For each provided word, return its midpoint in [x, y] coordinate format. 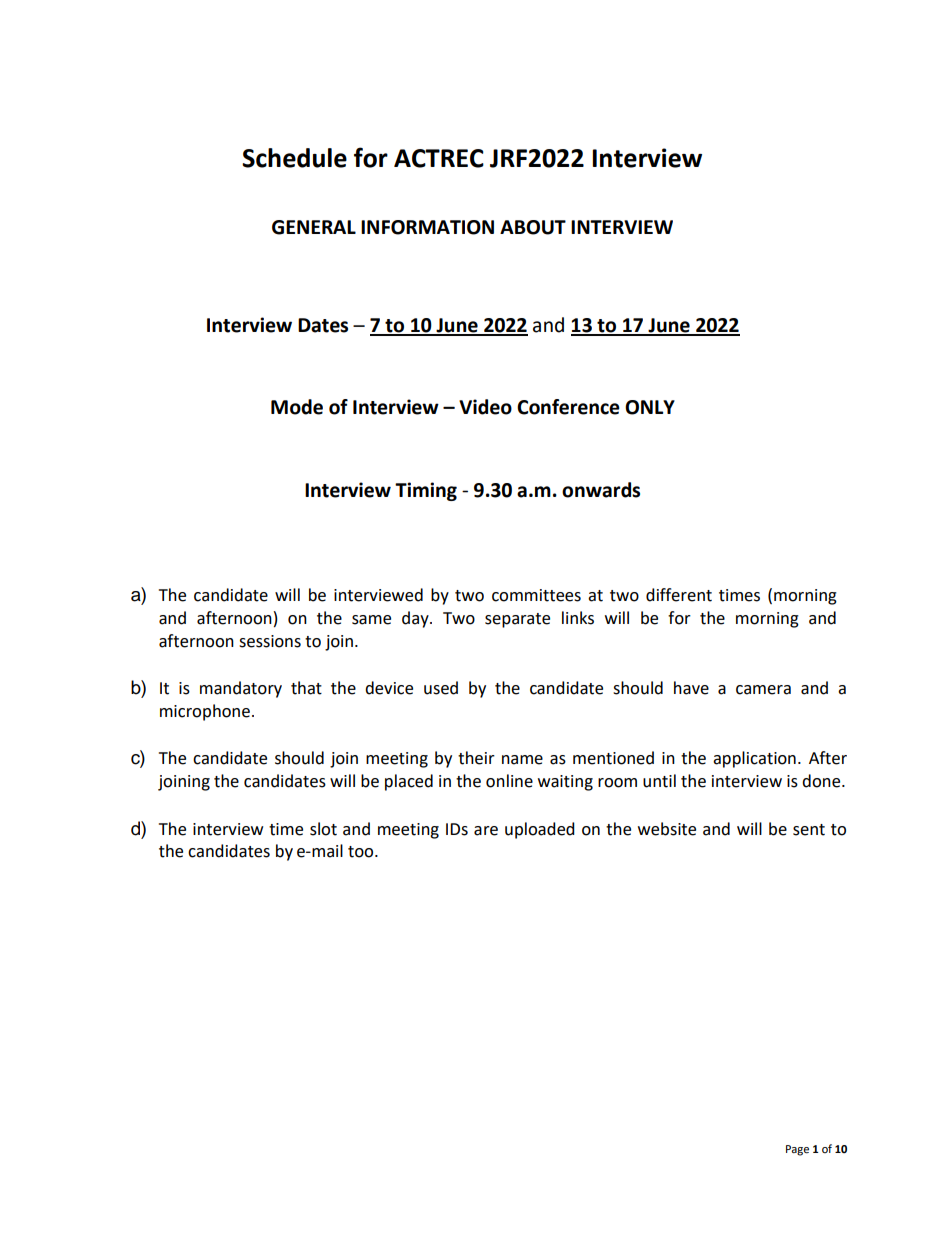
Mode [297, 407]
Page [797, 1150]
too [362, 852]
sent [809, 830]
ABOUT [533, 227]
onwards [601, 490]
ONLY [650, 407]
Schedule [294, 158]
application [754, 759]
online [509, 781]
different [679, 595]
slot [323, 829]
